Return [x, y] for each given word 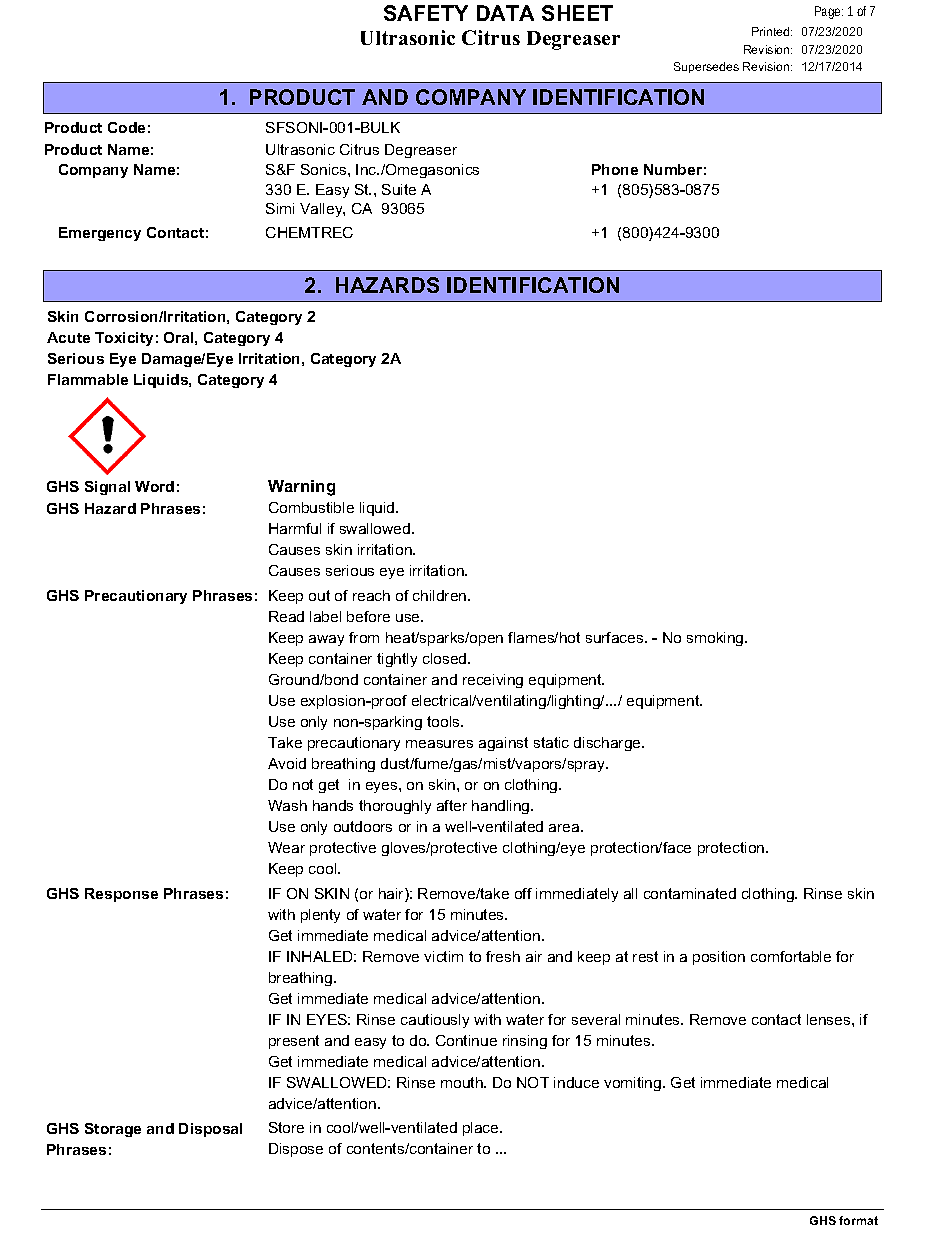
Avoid [287, 763]
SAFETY [426, 13]
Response [121, 895]
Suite [399, 189]
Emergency [100, 234]
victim [443, 956]
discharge [608, 744]
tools [444, 721]
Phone [615, 169]
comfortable [791, 956]
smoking [716, 639]
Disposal [210, 1130]
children [441, 595]
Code [126, 127]
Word [154, 486]
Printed [772, 31]
